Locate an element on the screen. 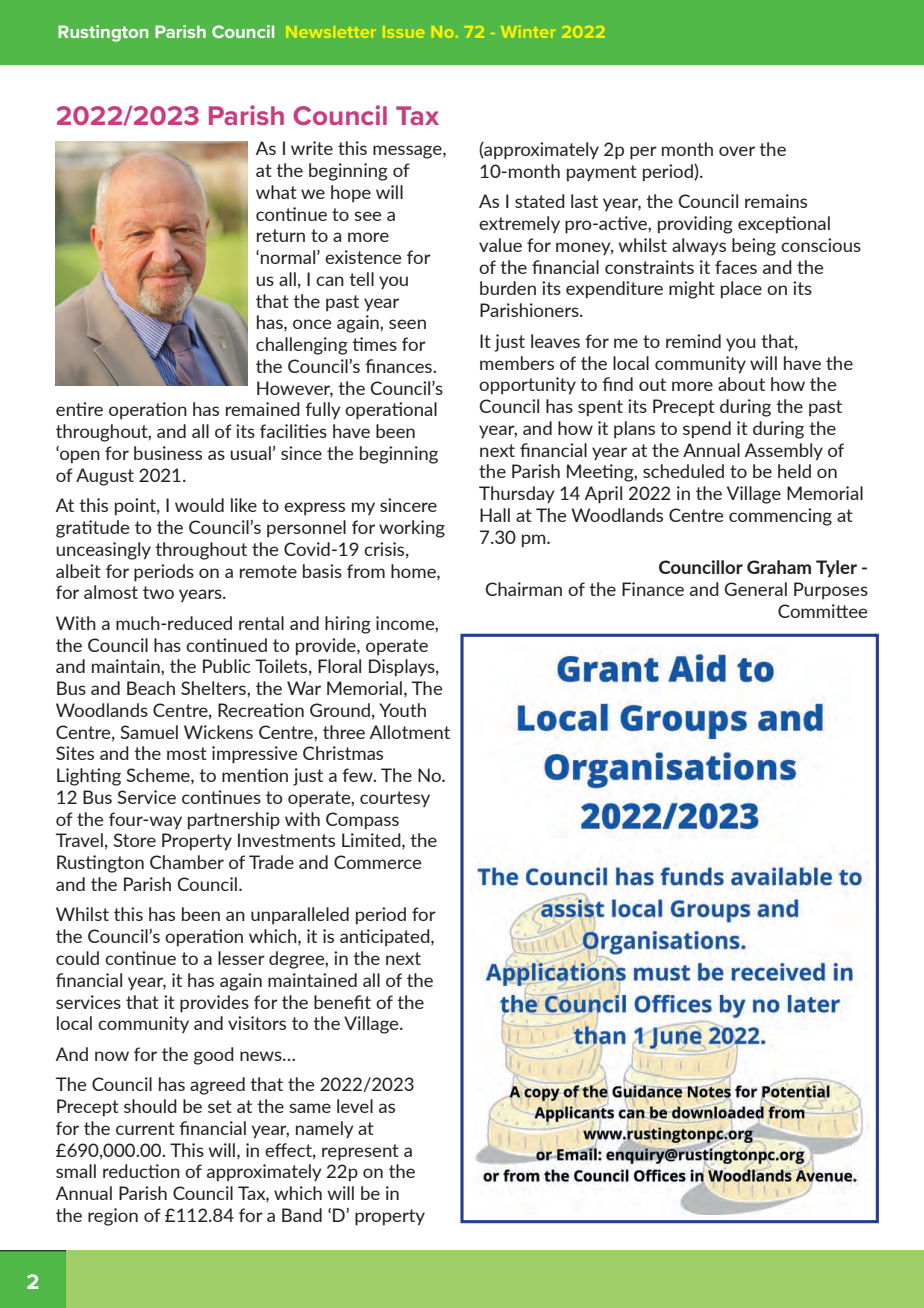  Committee is located at coordinates (823, 611).
